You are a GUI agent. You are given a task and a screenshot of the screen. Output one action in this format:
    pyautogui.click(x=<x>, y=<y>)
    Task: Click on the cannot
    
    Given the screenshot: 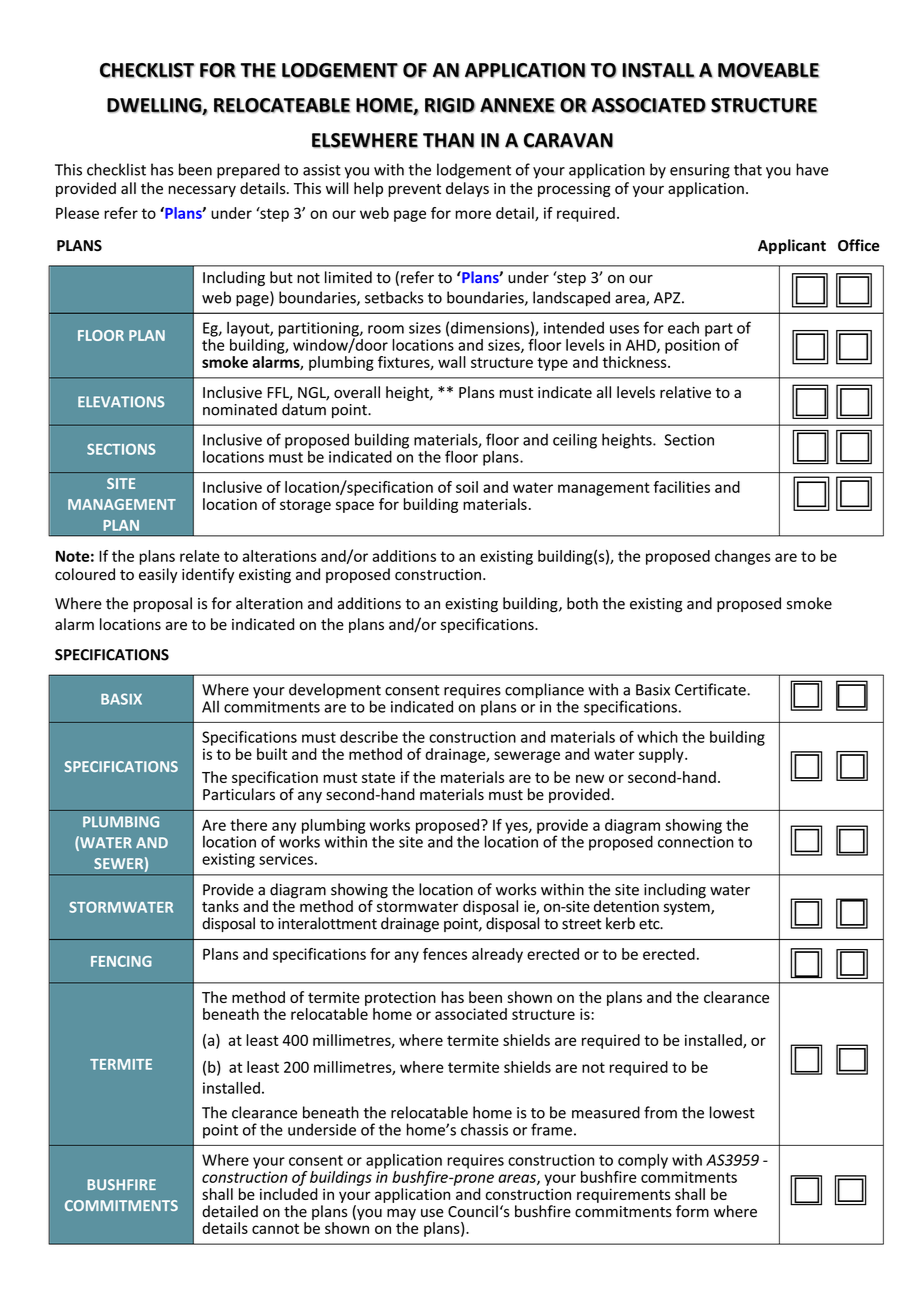 What is the action you would take?
    pyautogui.click(x=275, y=1228)
